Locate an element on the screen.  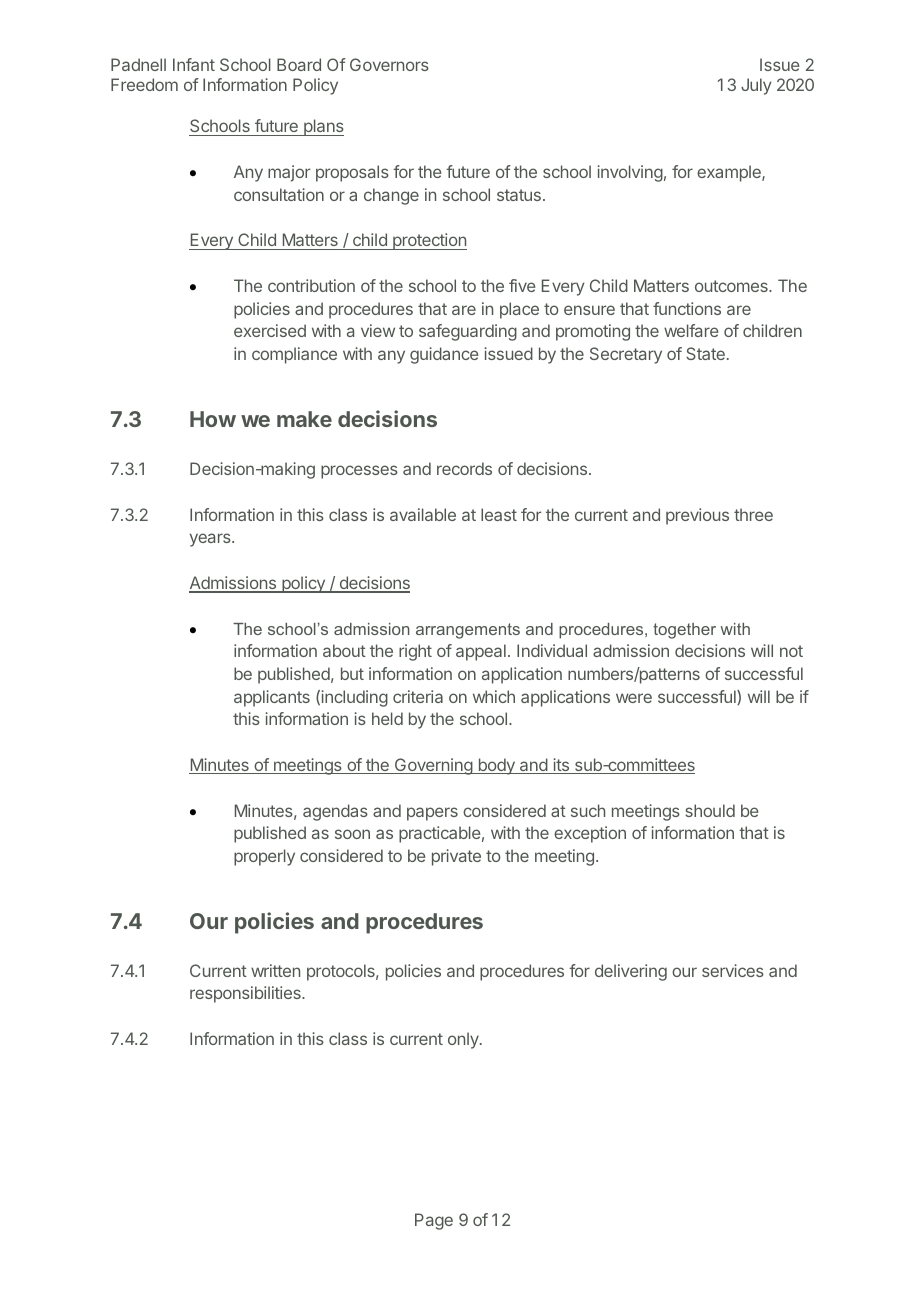
services is located at coordinates (733, 970).
